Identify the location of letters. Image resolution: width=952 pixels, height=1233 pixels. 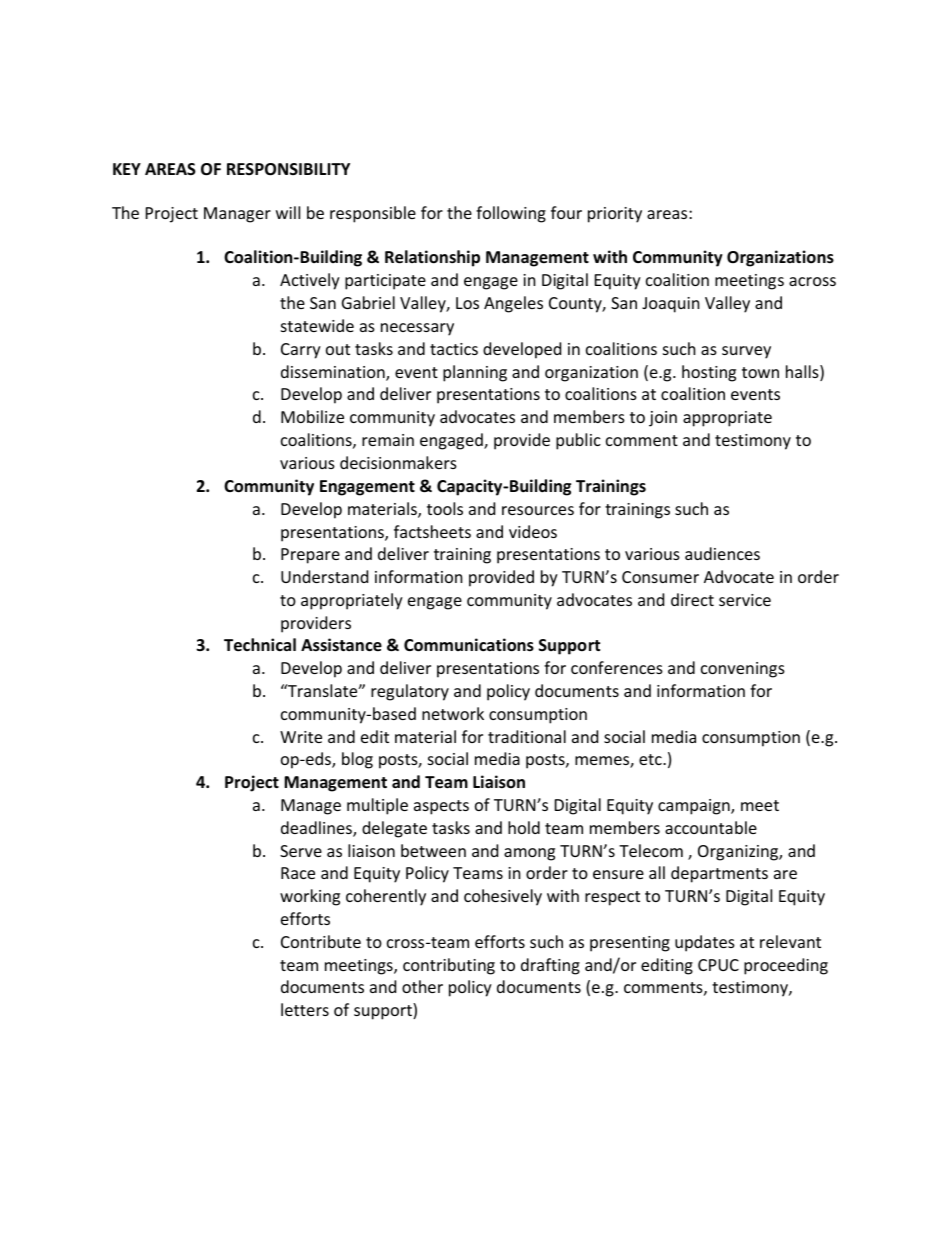
(305, 1009).
